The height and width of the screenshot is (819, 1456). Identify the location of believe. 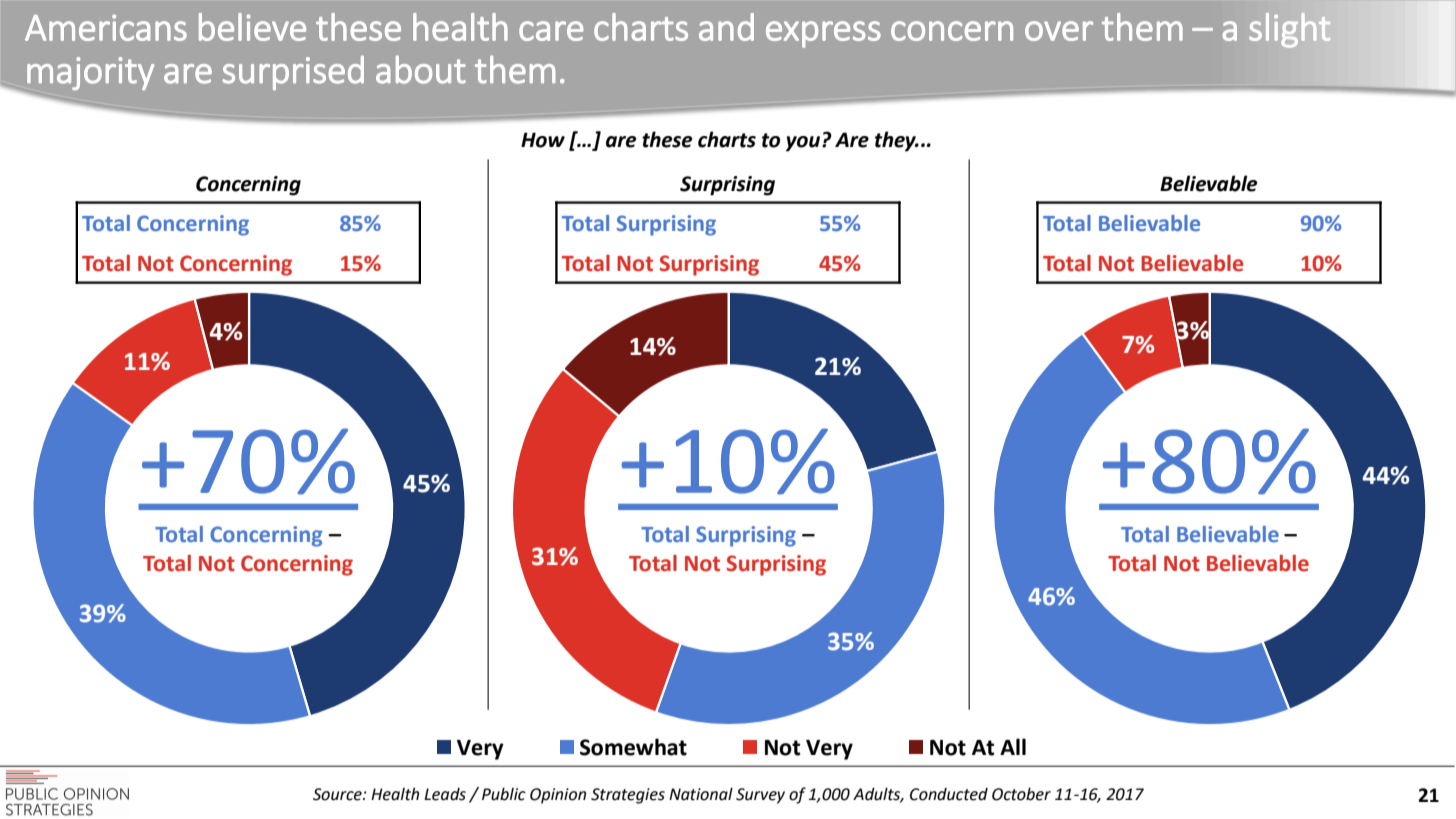
(252, 27).
